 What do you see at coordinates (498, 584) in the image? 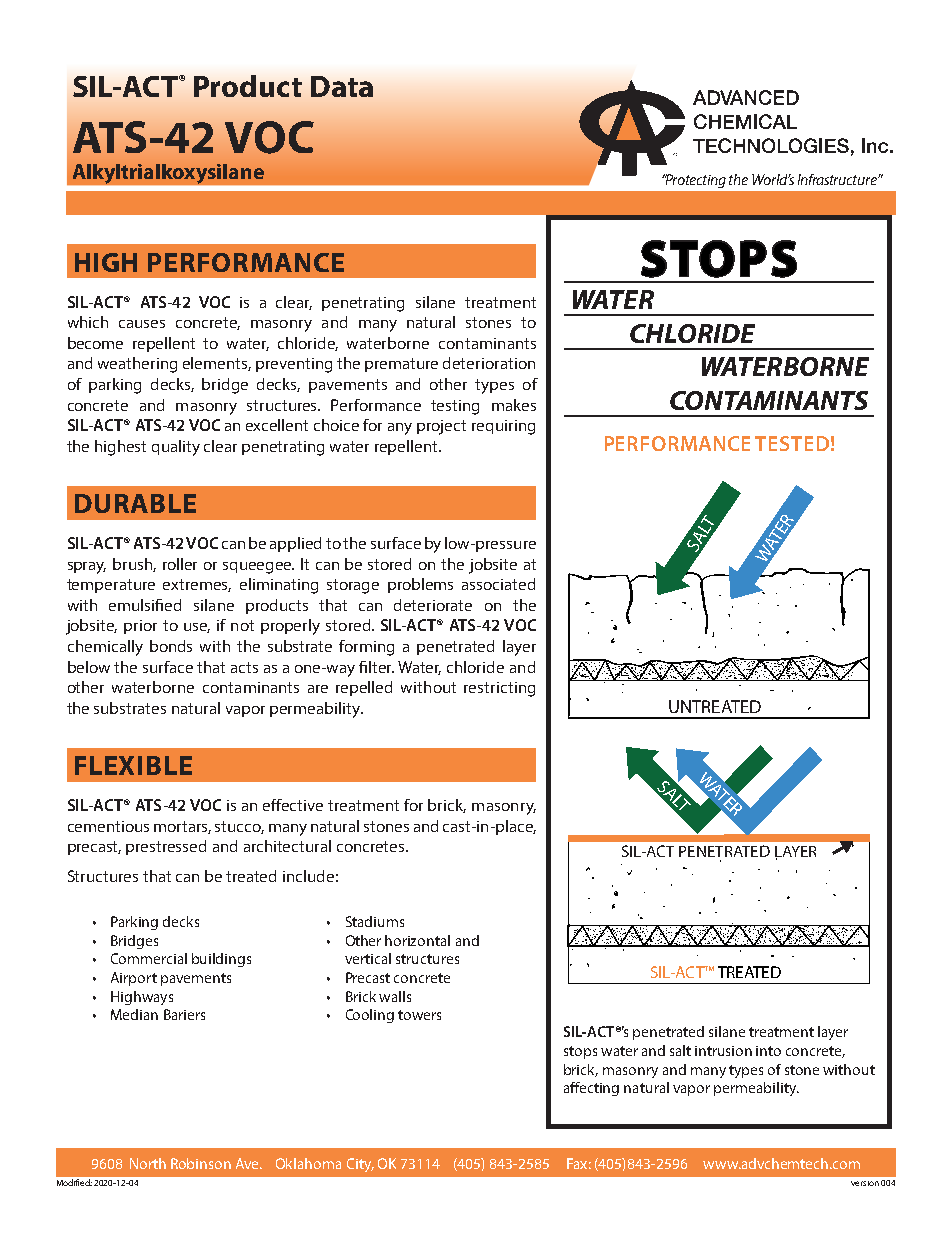
I see `associated` at bounding box center [498, 584].
